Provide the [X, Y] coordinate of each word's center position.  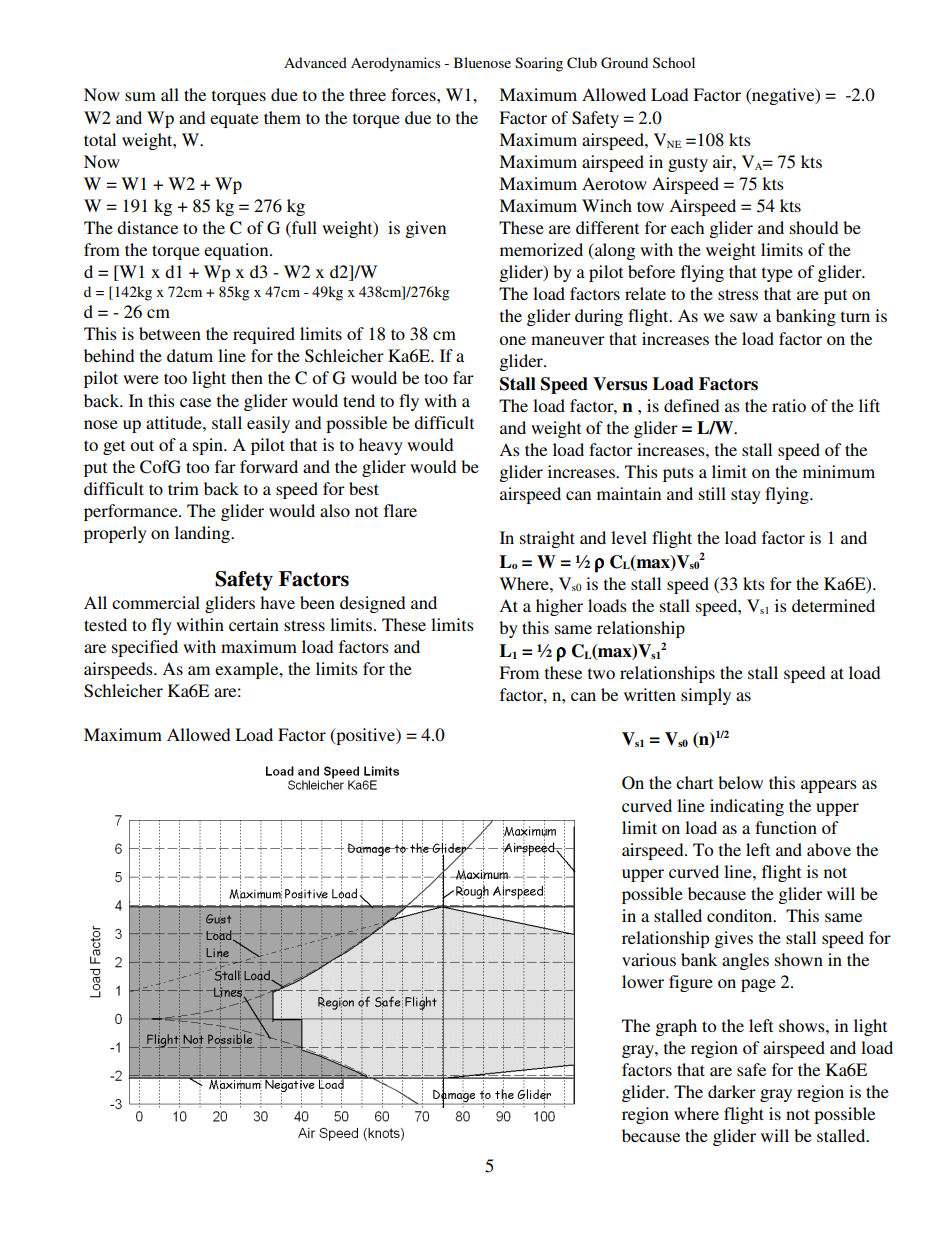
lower [643, 981]
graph [676, 1027]
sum [140, 96]
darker [732, 1091]
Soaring [539, 64]
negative [783, 96]
